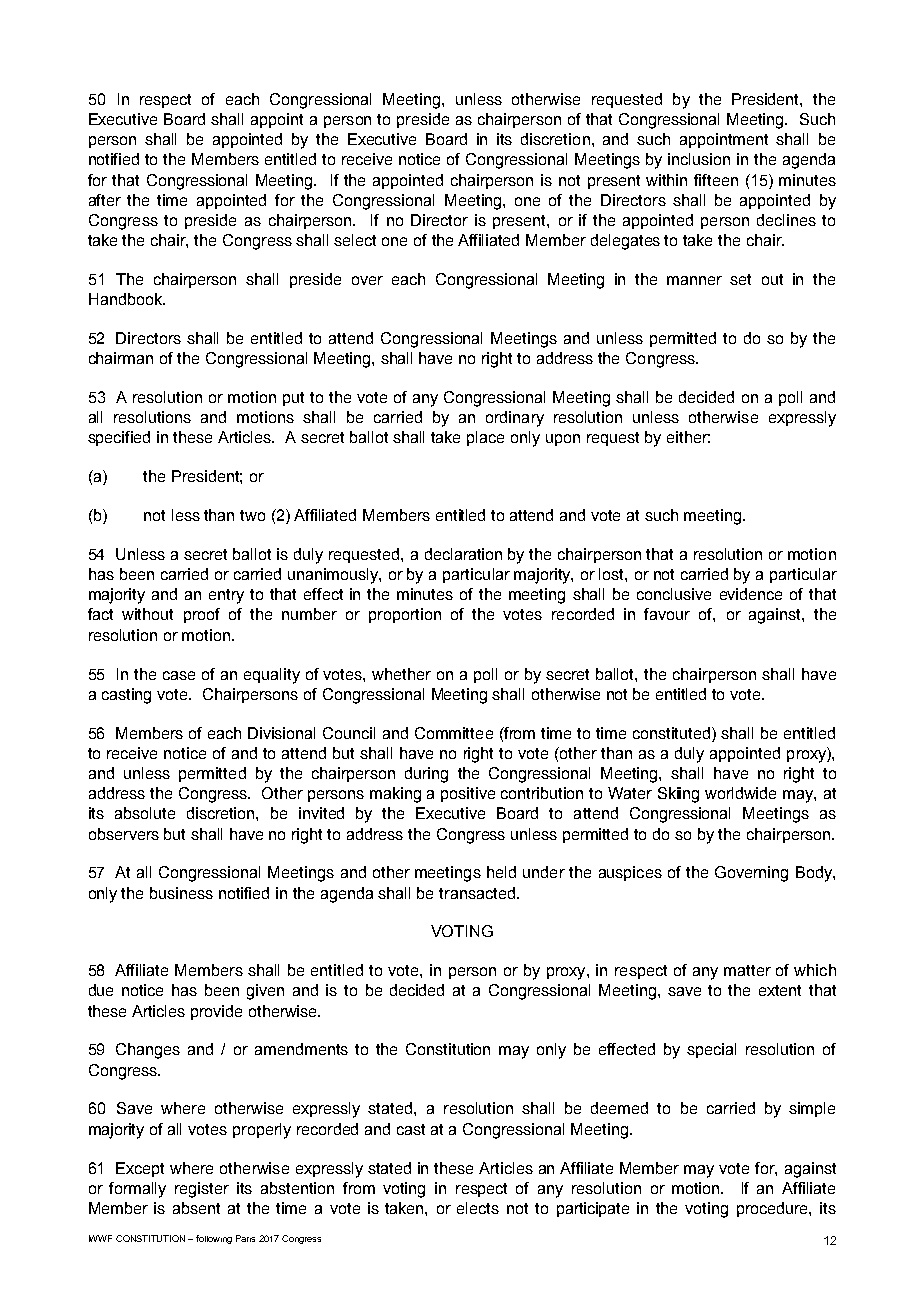  Describe the element at coordinates (355, 240) in the image. I see `select` at that location.
